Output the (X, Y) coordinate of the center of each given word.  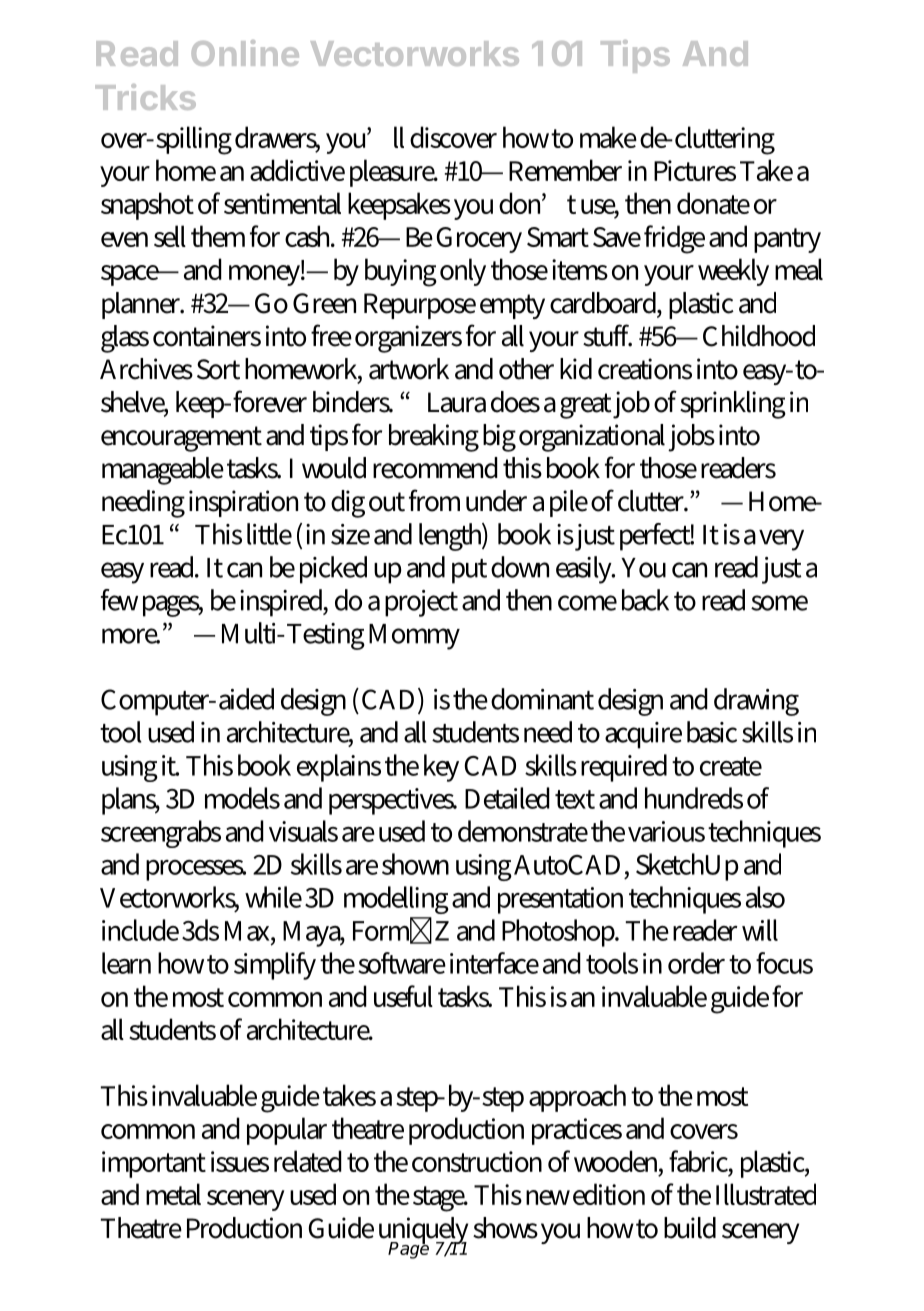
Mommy (414, 637)
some (779, 603)
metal (173, 1194)
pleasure (393, 173)
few (119, 600)
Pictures (695, 170)
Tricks (145, 97)
